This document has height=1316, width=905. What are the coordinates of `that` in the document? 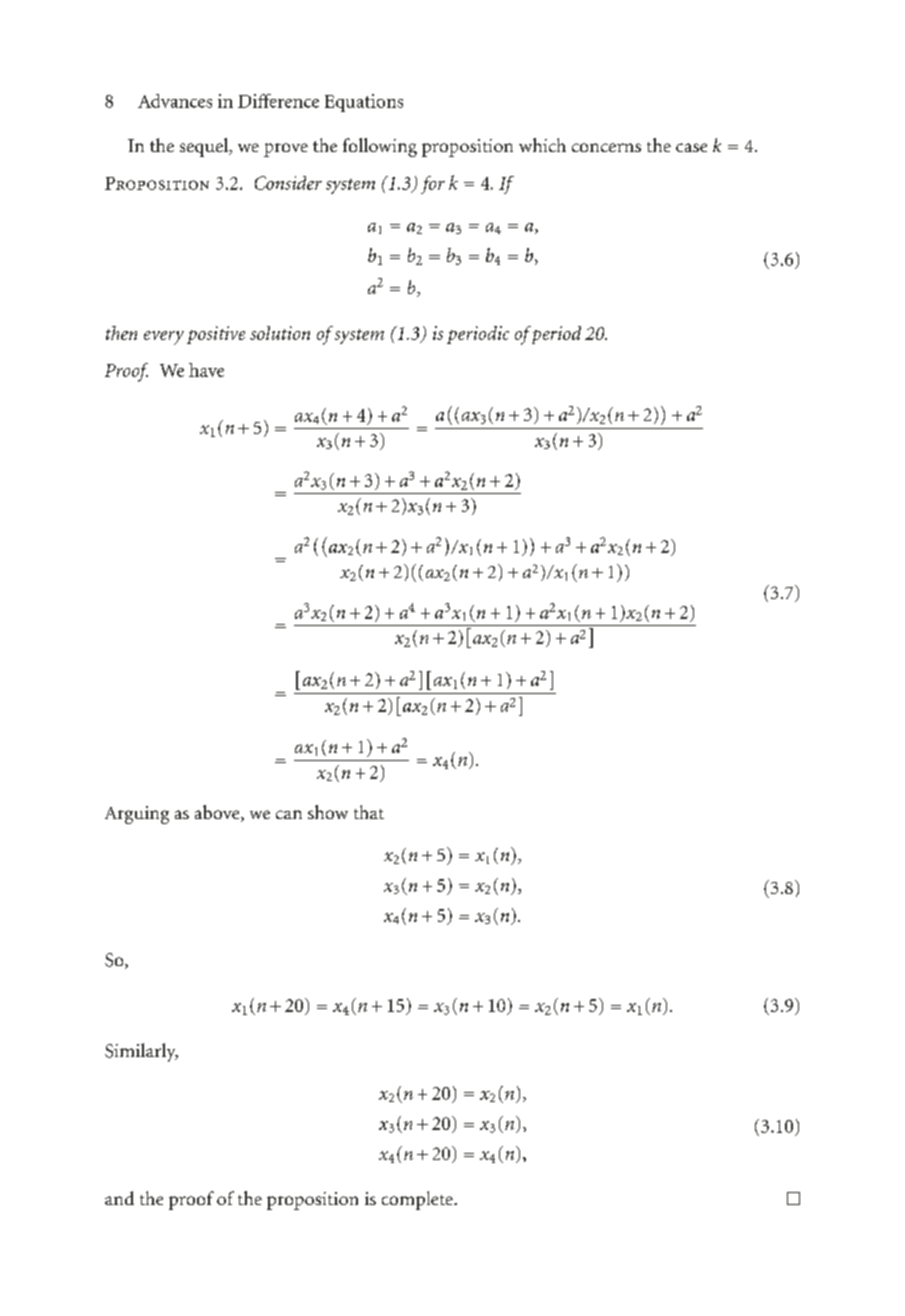 It's located at (369, 812).
